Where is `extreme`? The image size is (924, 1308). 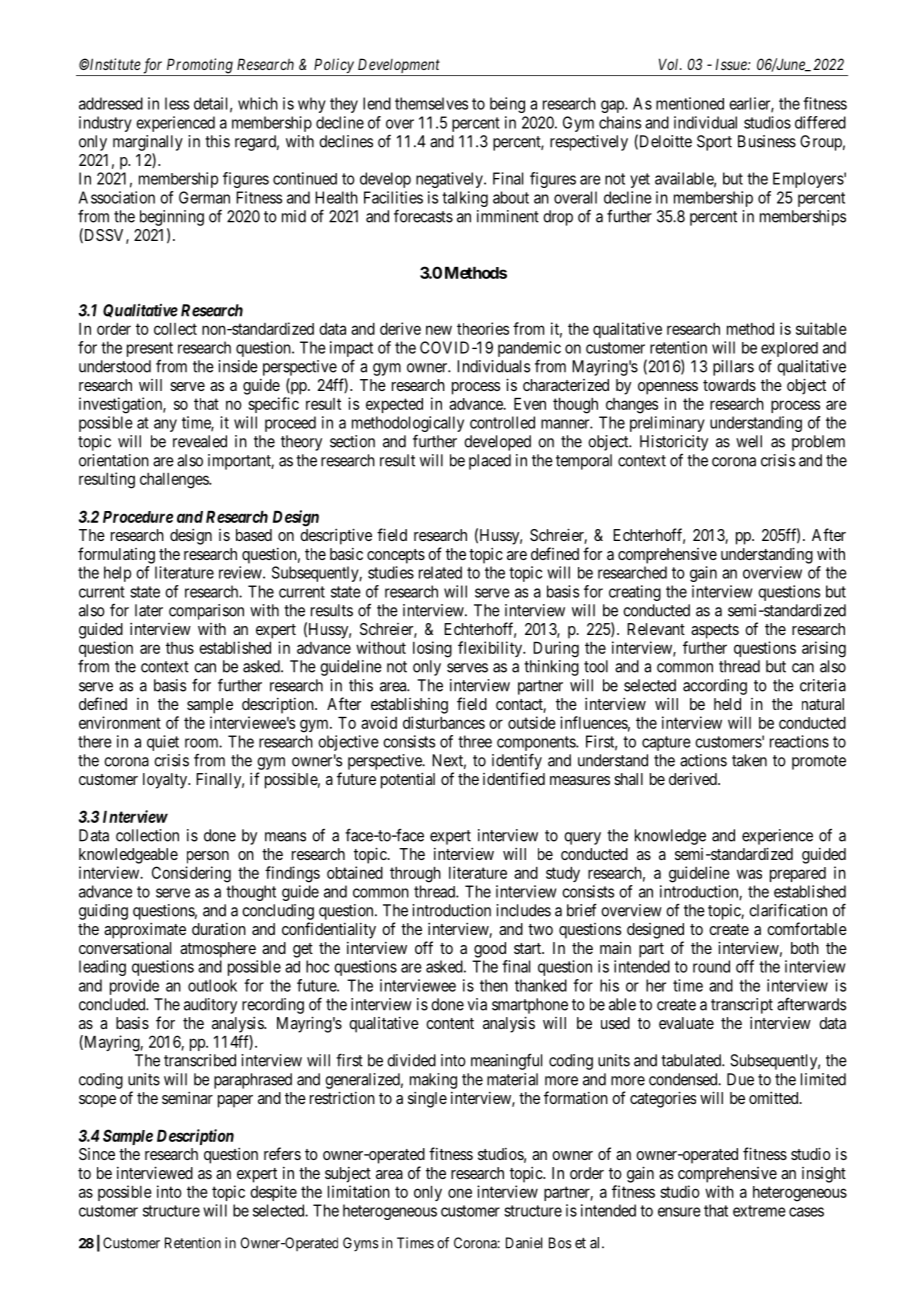
extreme is located at coordinates (759, 1211).
